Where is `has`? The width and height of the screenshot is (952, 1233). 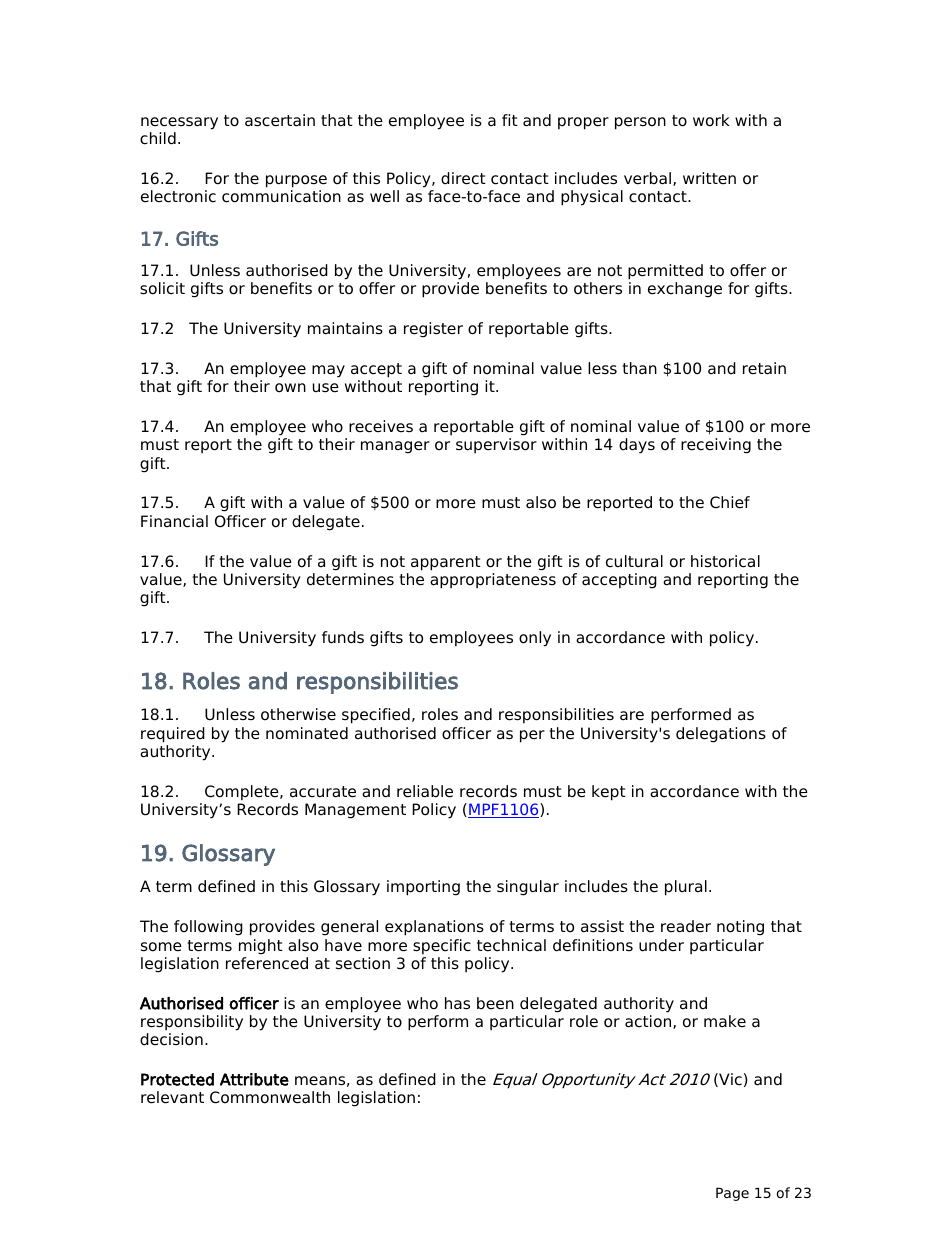 has is located at coordinates (457, 1003).
